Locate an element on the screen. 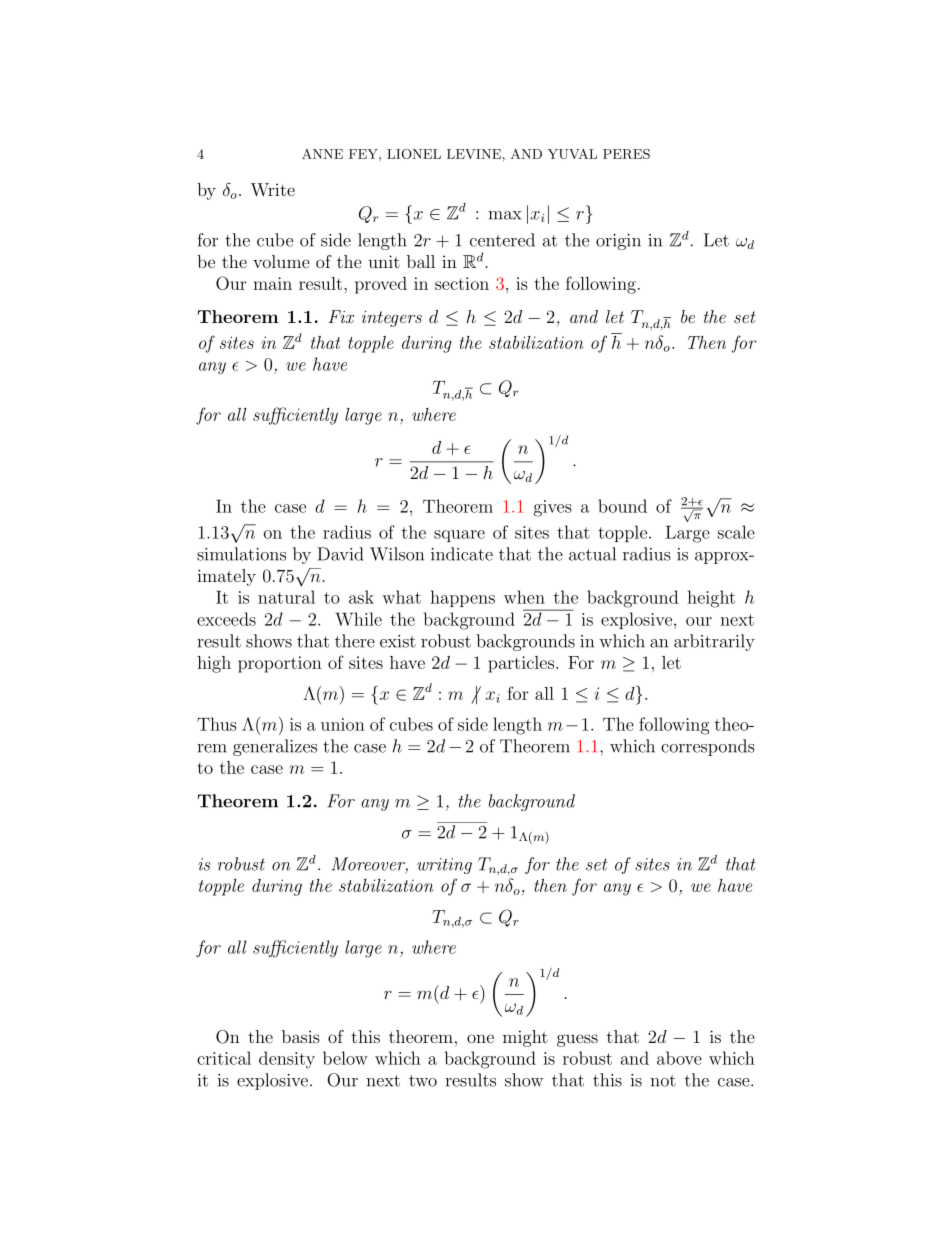 Image resolution: width=952 pixels, height=1233 pixels. density is located at coordinates (287, 1060).
